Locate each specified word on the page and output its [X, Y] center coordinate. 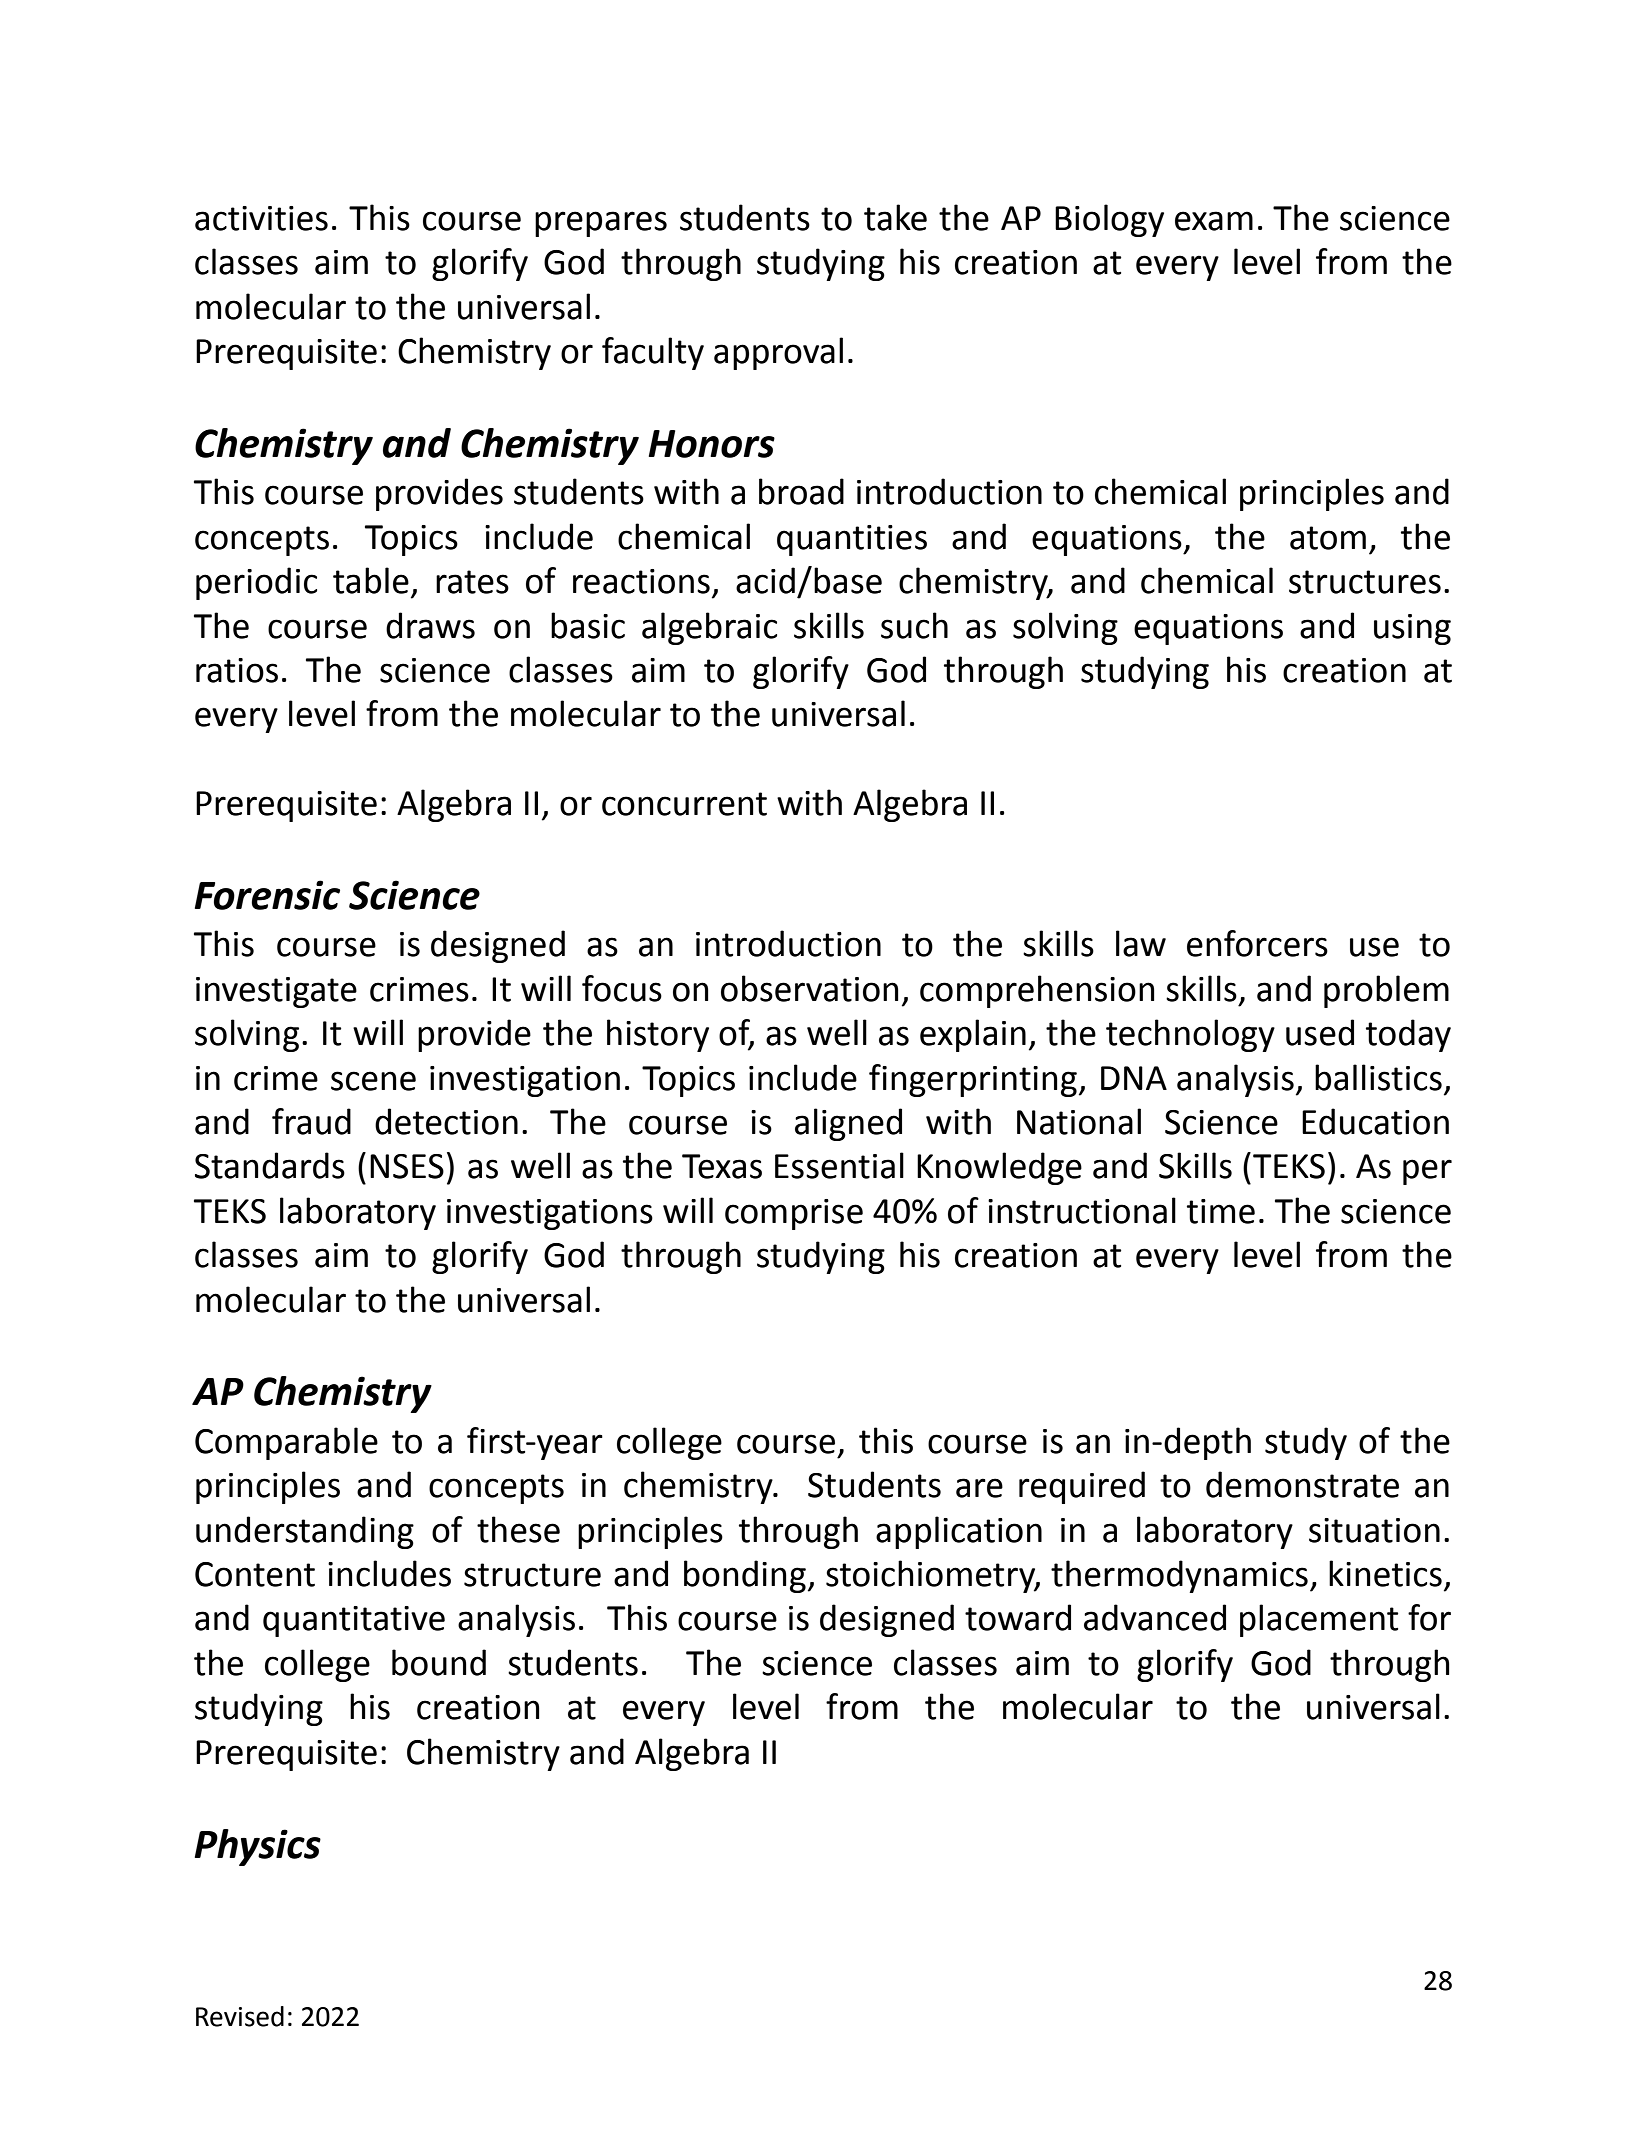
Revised [240, 2016]
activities [261, 218]
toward [1018, 1617]
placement [1319, 1620]
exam [1214, 221]
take [895, 217]
